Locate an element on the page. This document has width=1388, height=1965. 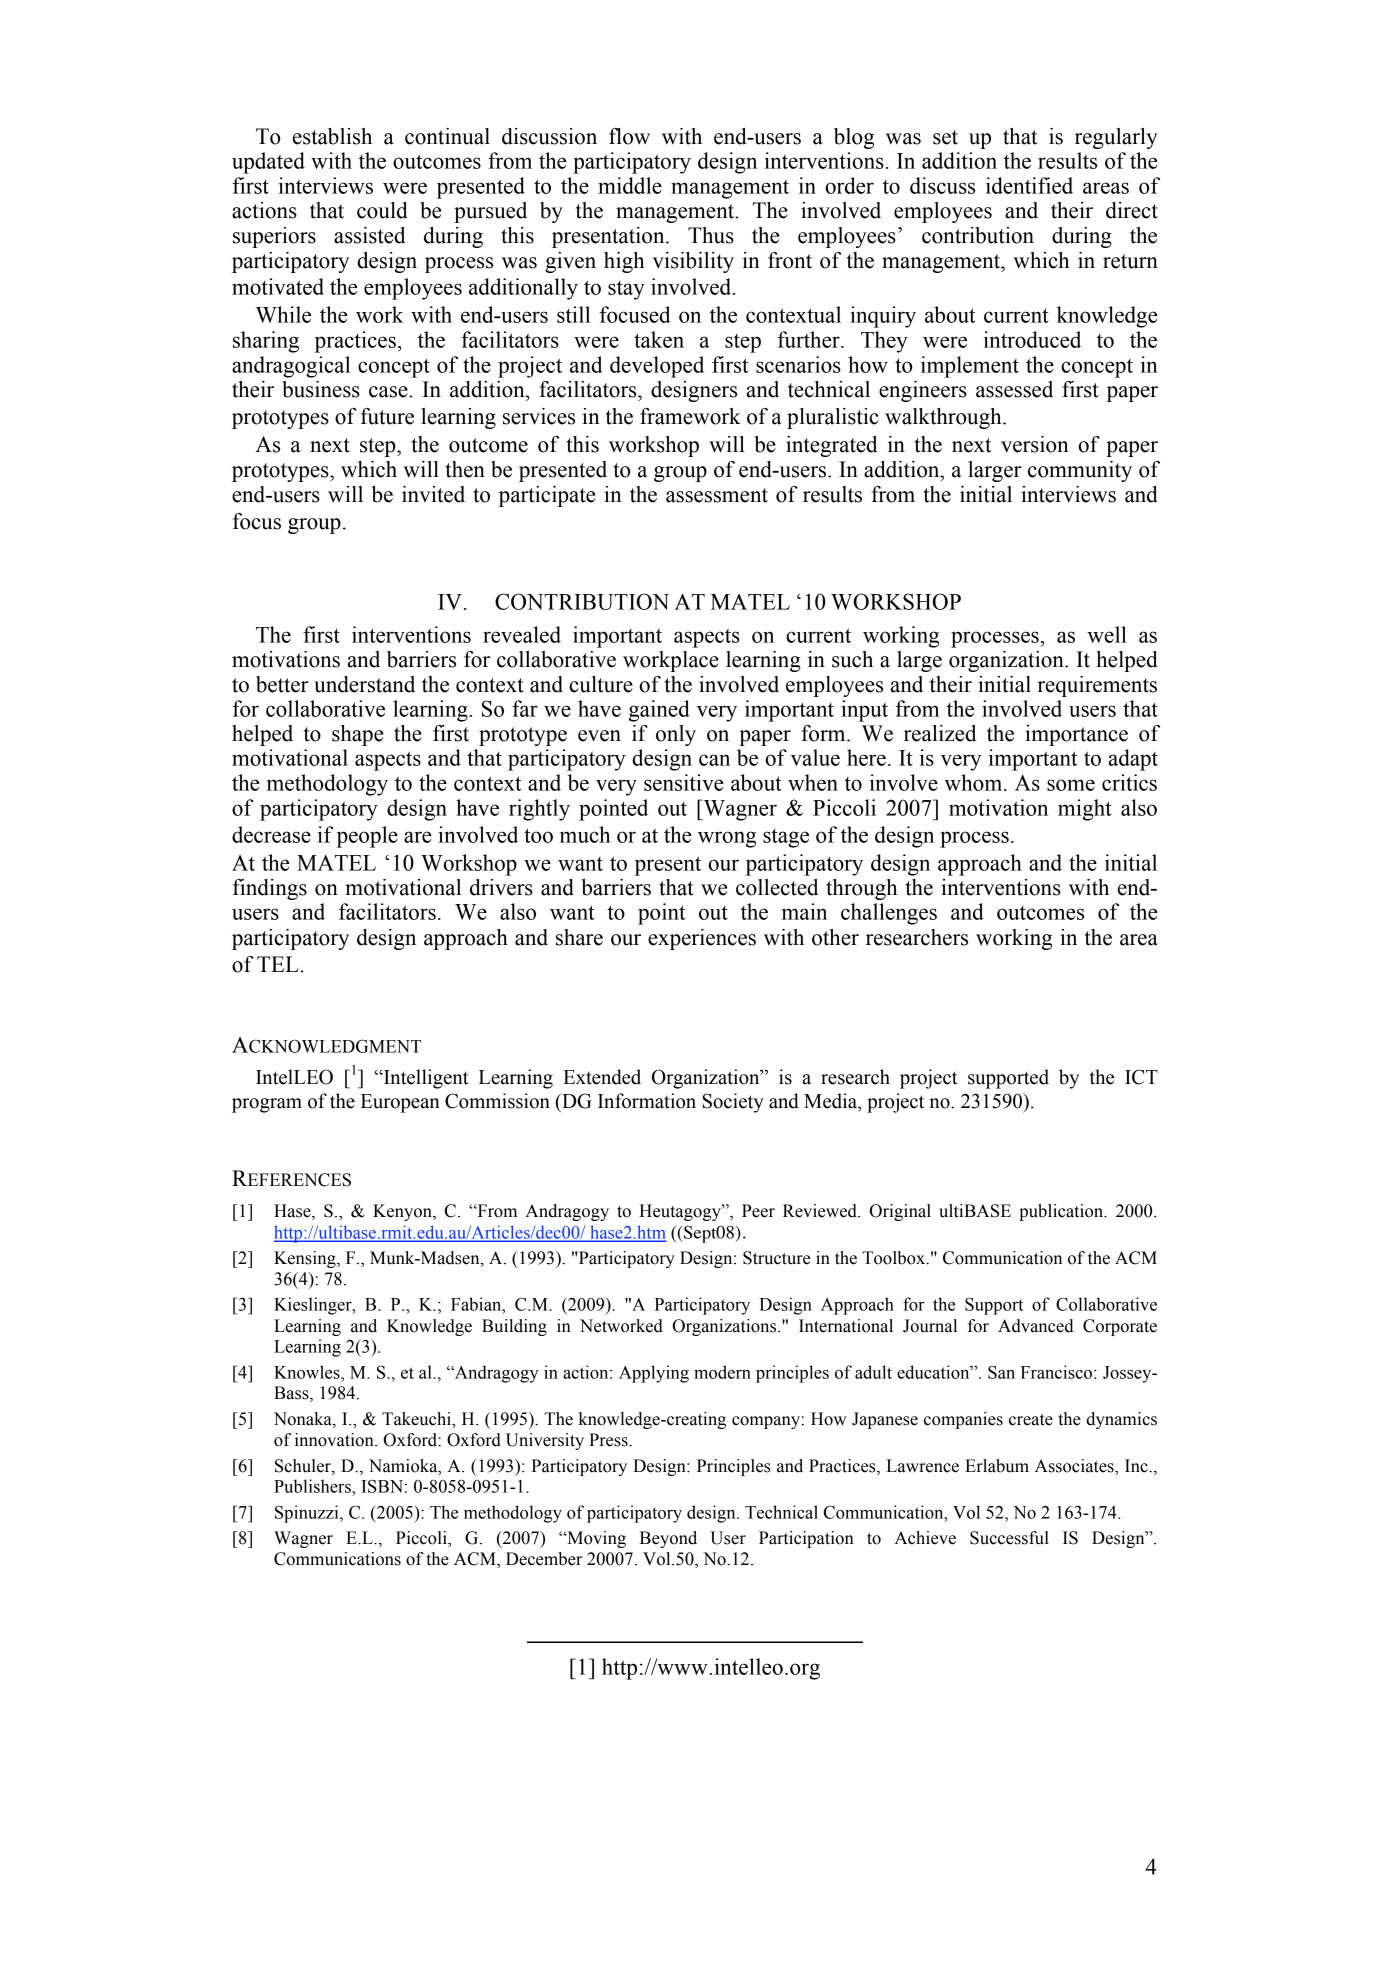
gained is located at coordinates (659, 711).
